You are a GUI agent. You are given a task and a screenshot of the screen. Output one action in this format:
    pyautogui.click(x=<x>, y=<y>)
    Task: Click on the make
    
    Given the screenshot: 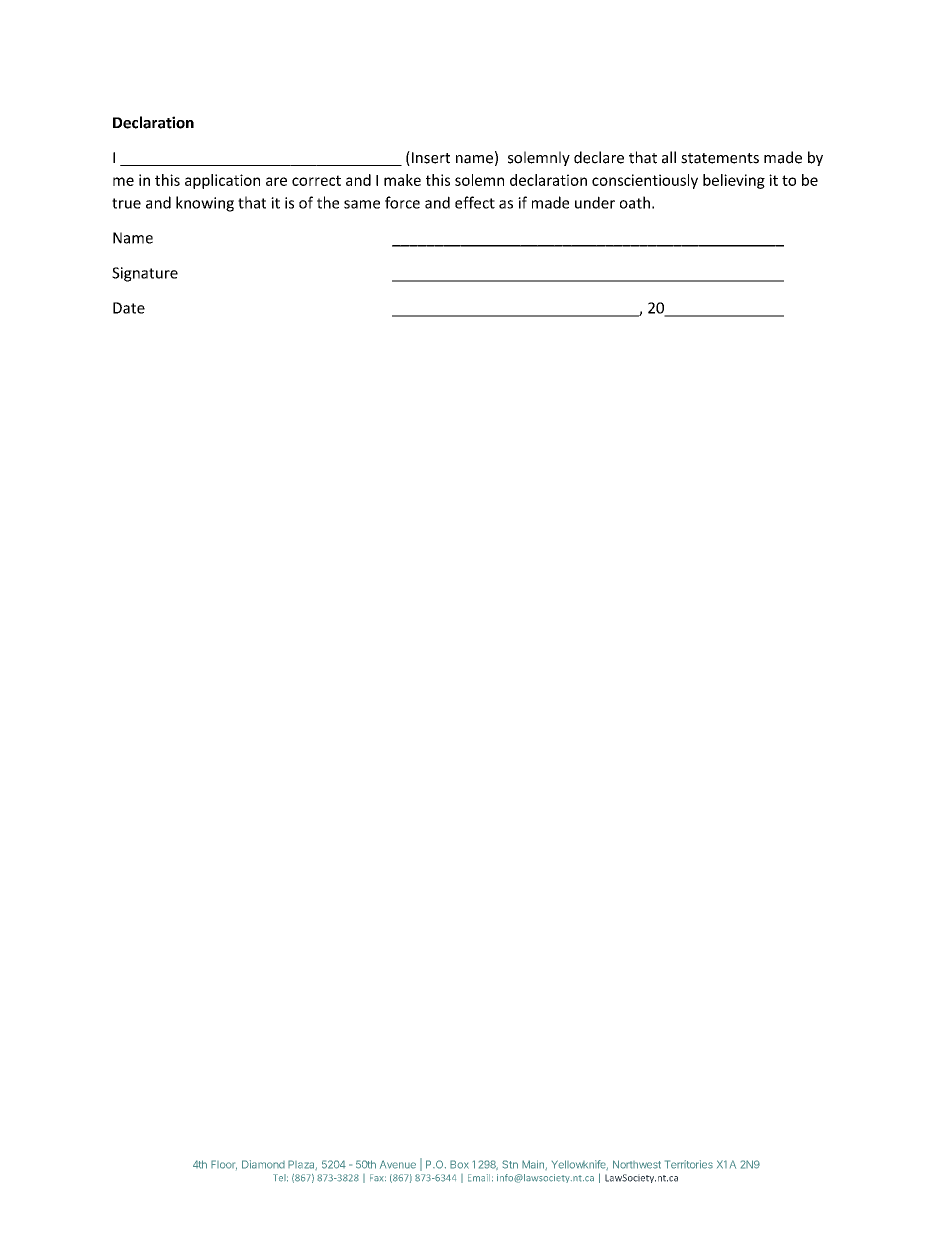 What is the action you would take?
    pyautogui.click(x=402, y=180)
